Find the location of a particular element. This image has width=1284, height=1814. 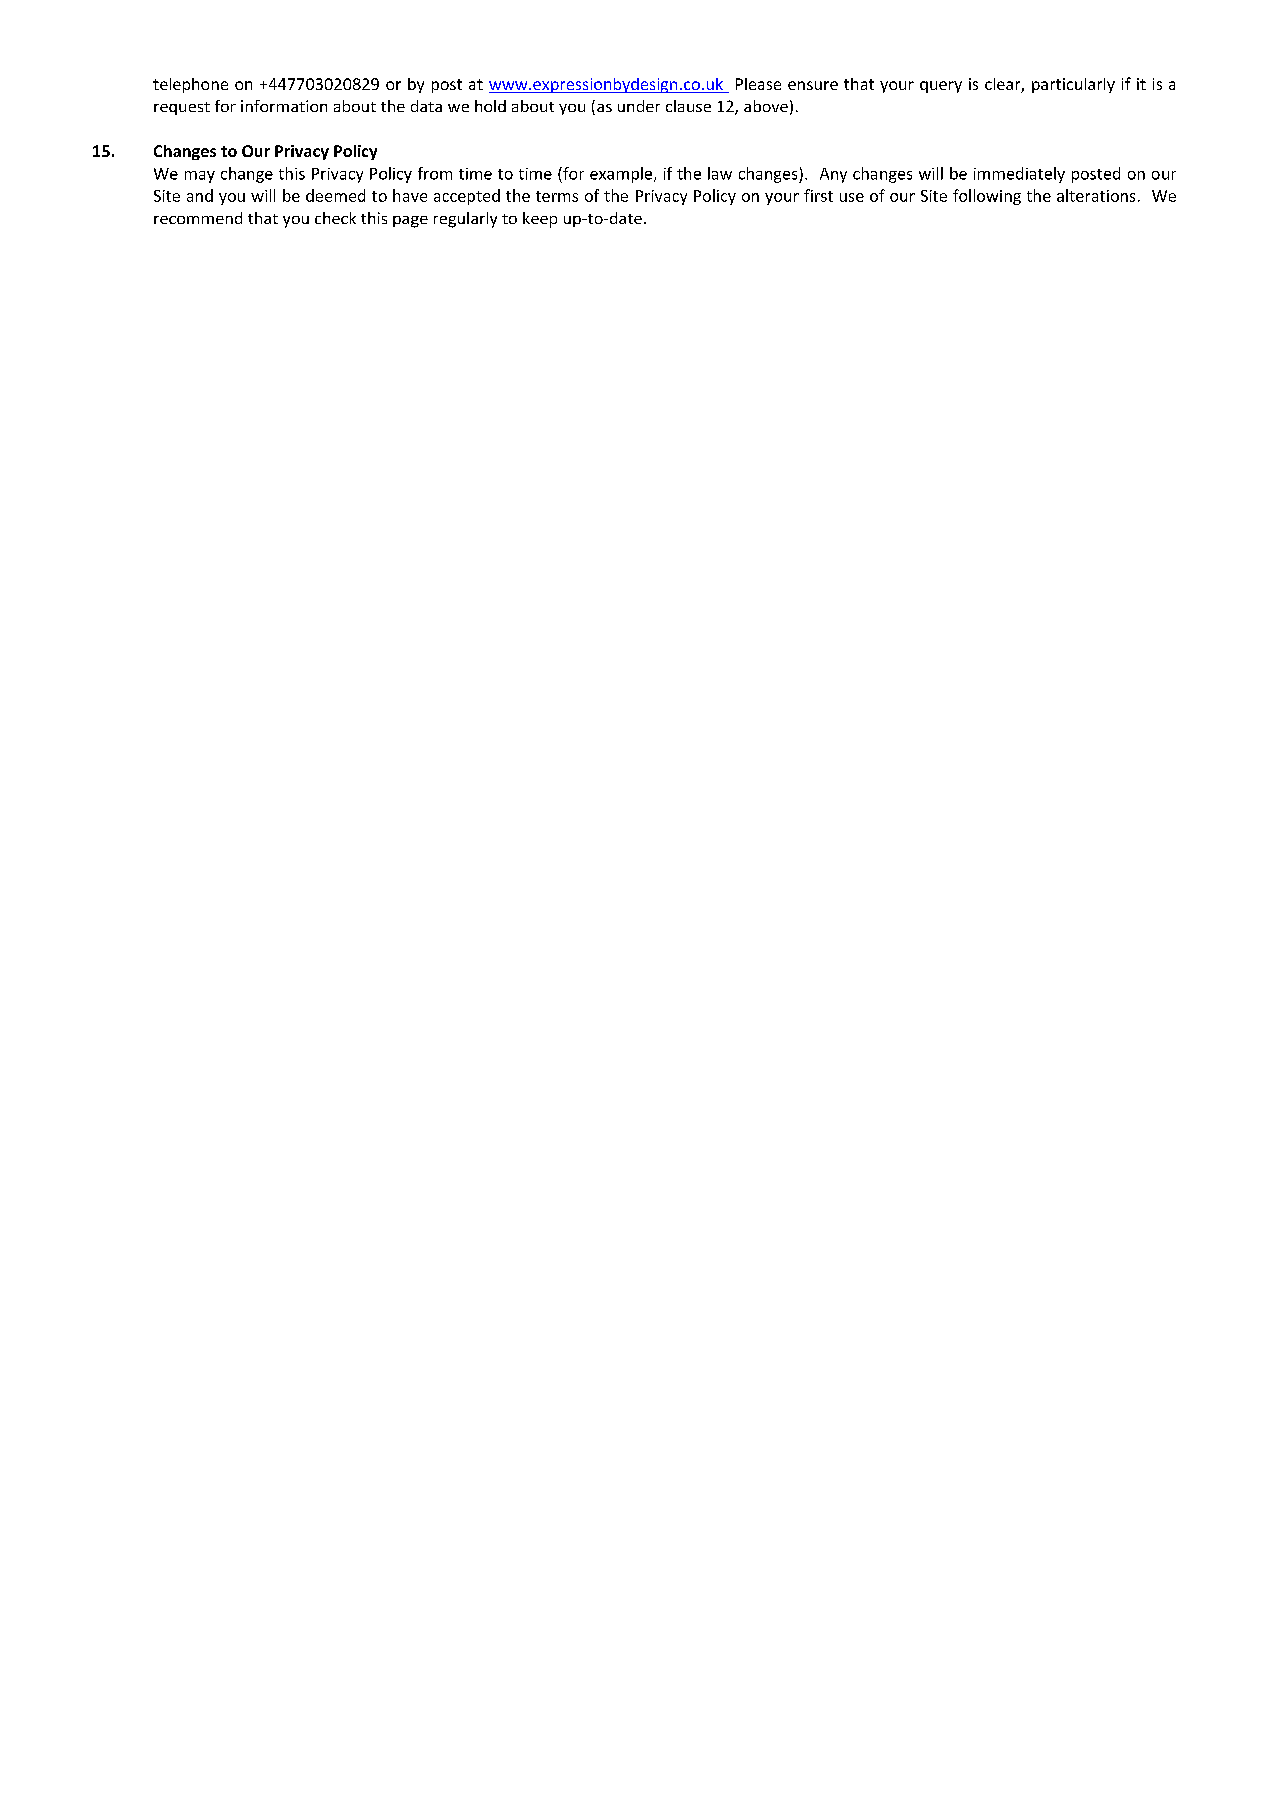

Please is located at coordinates (758, 84).
